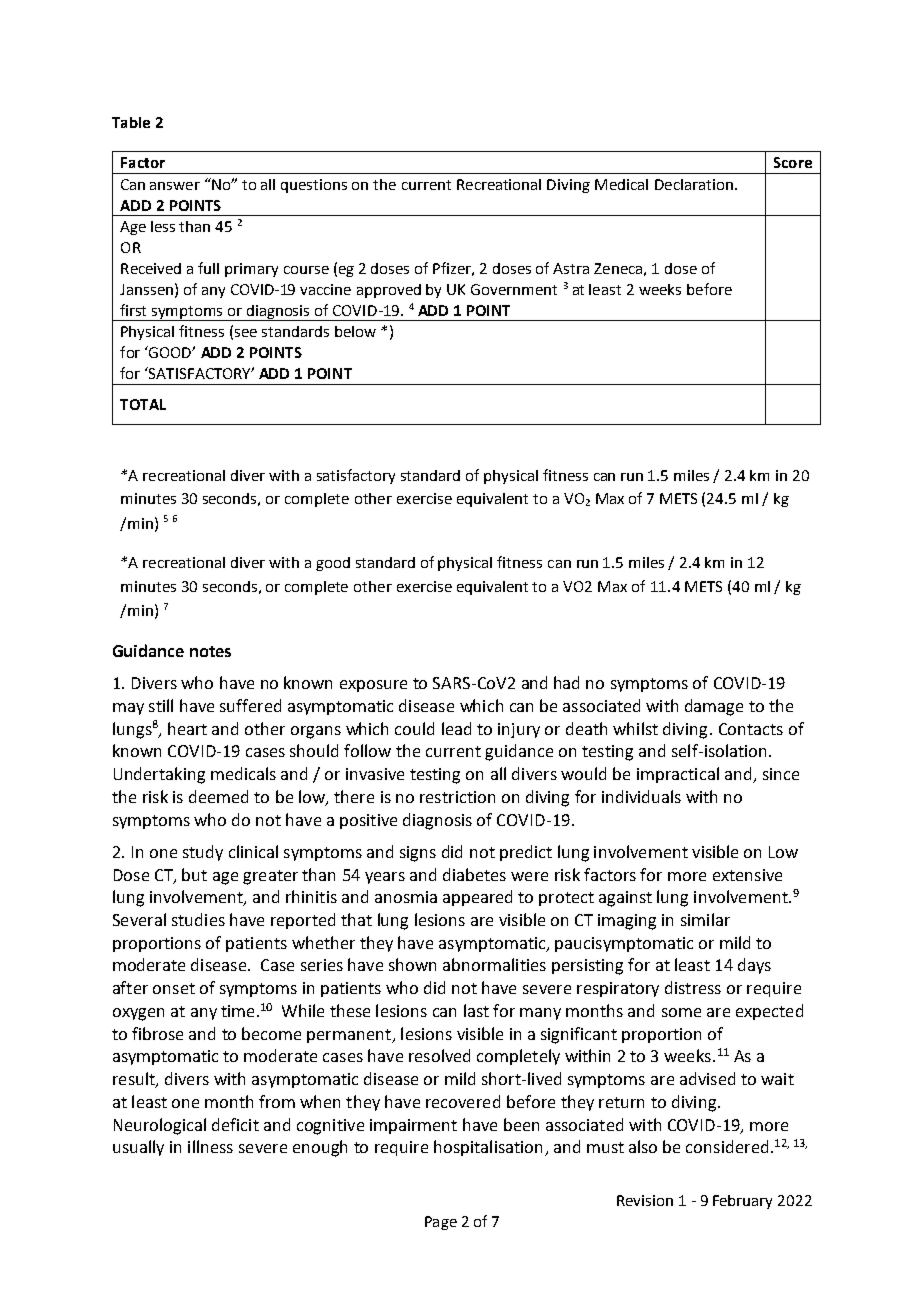 Image resolution: width=924 pixels, height=1307 pixels. What do you see at coordinates (705, 919) in the page?
I see `similar` at bounding box center [705, 919].
